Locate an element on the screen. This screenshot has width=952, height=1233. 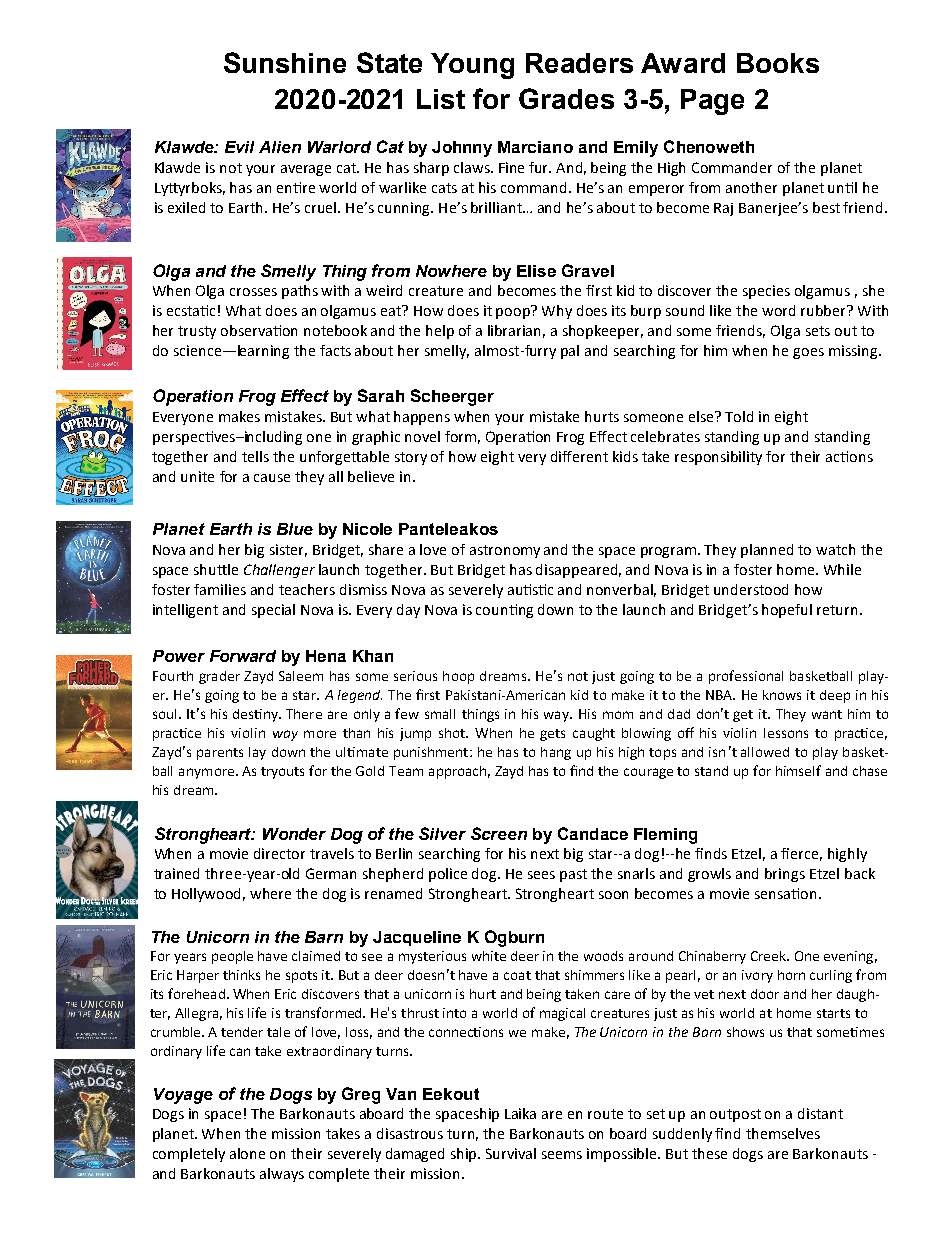
tryouts is located at coordinates (282, 773).
